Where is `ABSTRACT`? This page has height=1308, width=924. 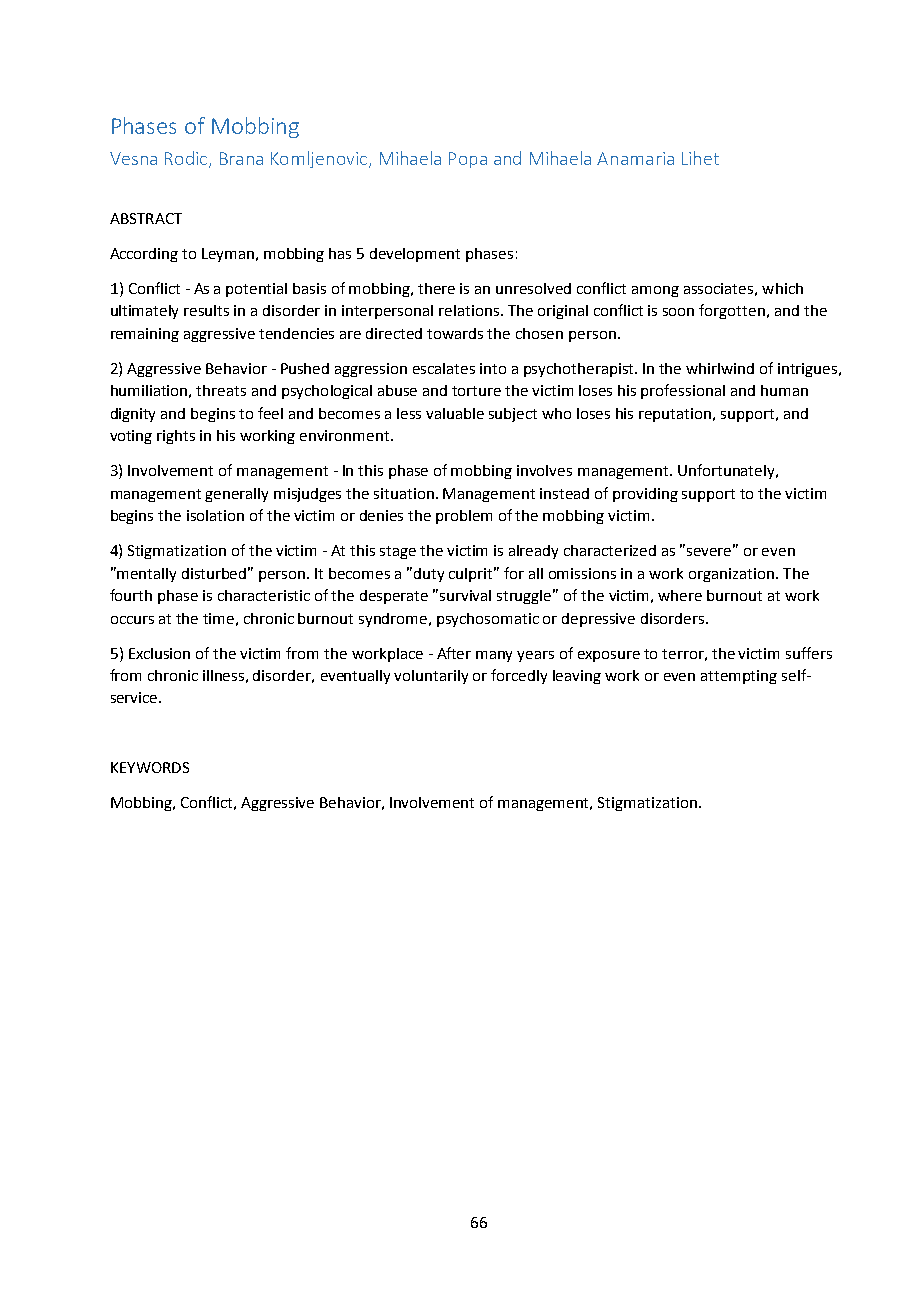 ABSTRACT is located at coordinates (146, 218).
